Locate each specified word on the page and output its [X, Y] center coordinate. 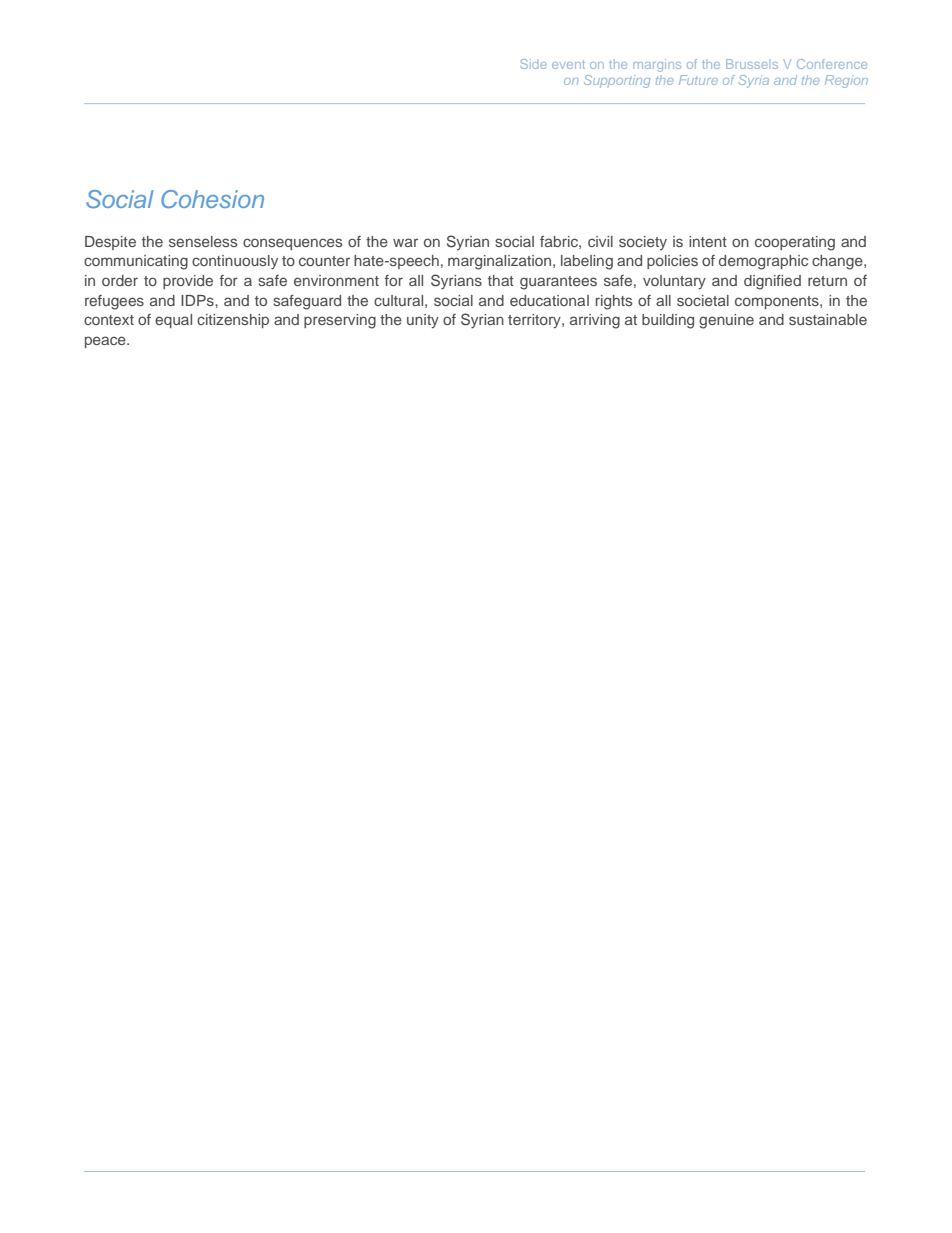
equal [173, 321]
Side [533, 64]
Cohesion [212, 199]
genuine [726, 321]
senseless [203, 241]
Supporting [617, 81]
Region [846, 81]
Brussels [752, 64]
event [568, 64]
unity [423, 321]
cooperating [795, 243]
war [405, 242]
